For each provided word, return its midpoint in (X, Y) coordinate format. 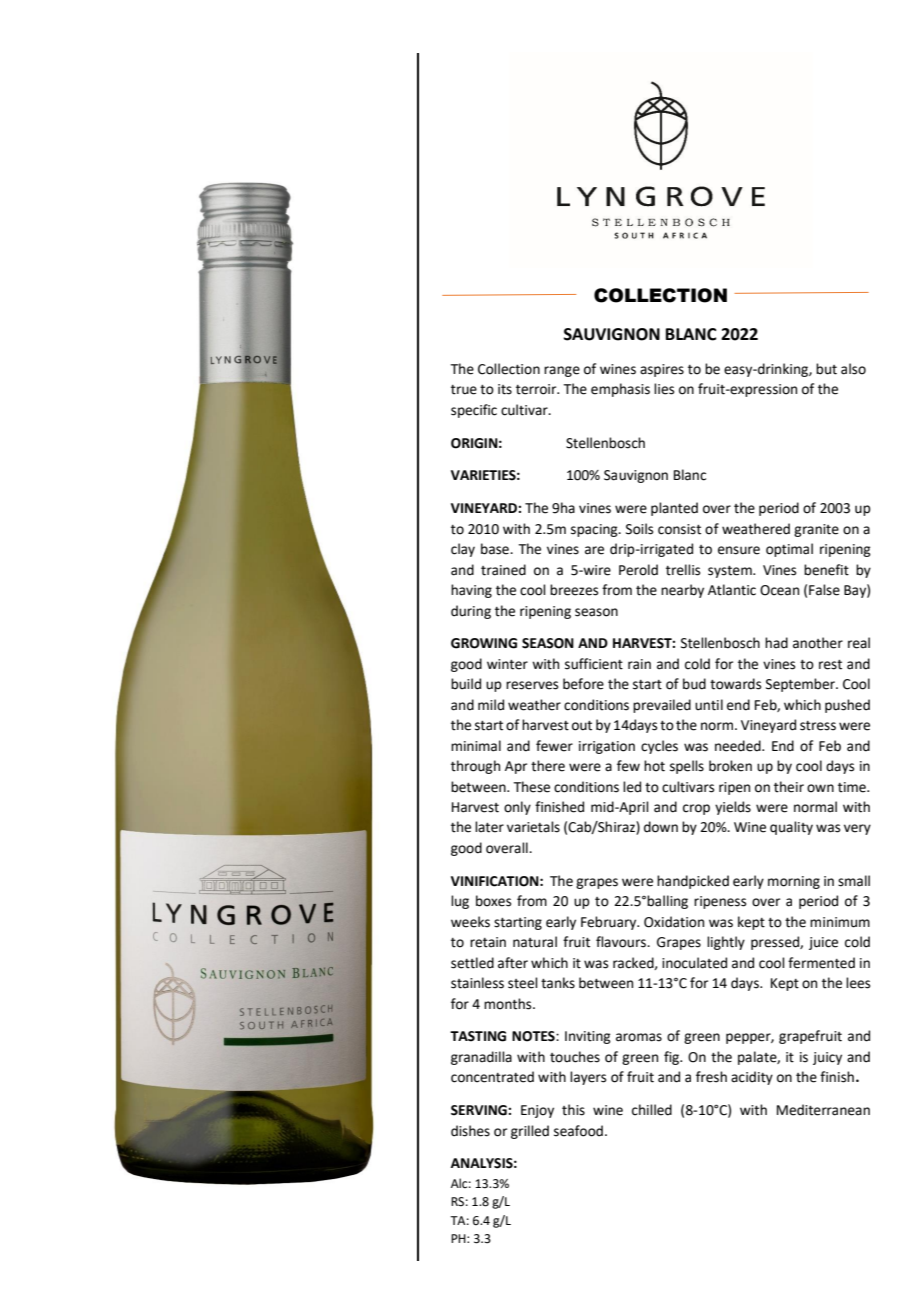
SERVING (480, 1110)
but (826, 369)
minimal (476, 746)
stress (818, 726)
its (505, 389)
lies (664, 389)
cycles (659, 747)
